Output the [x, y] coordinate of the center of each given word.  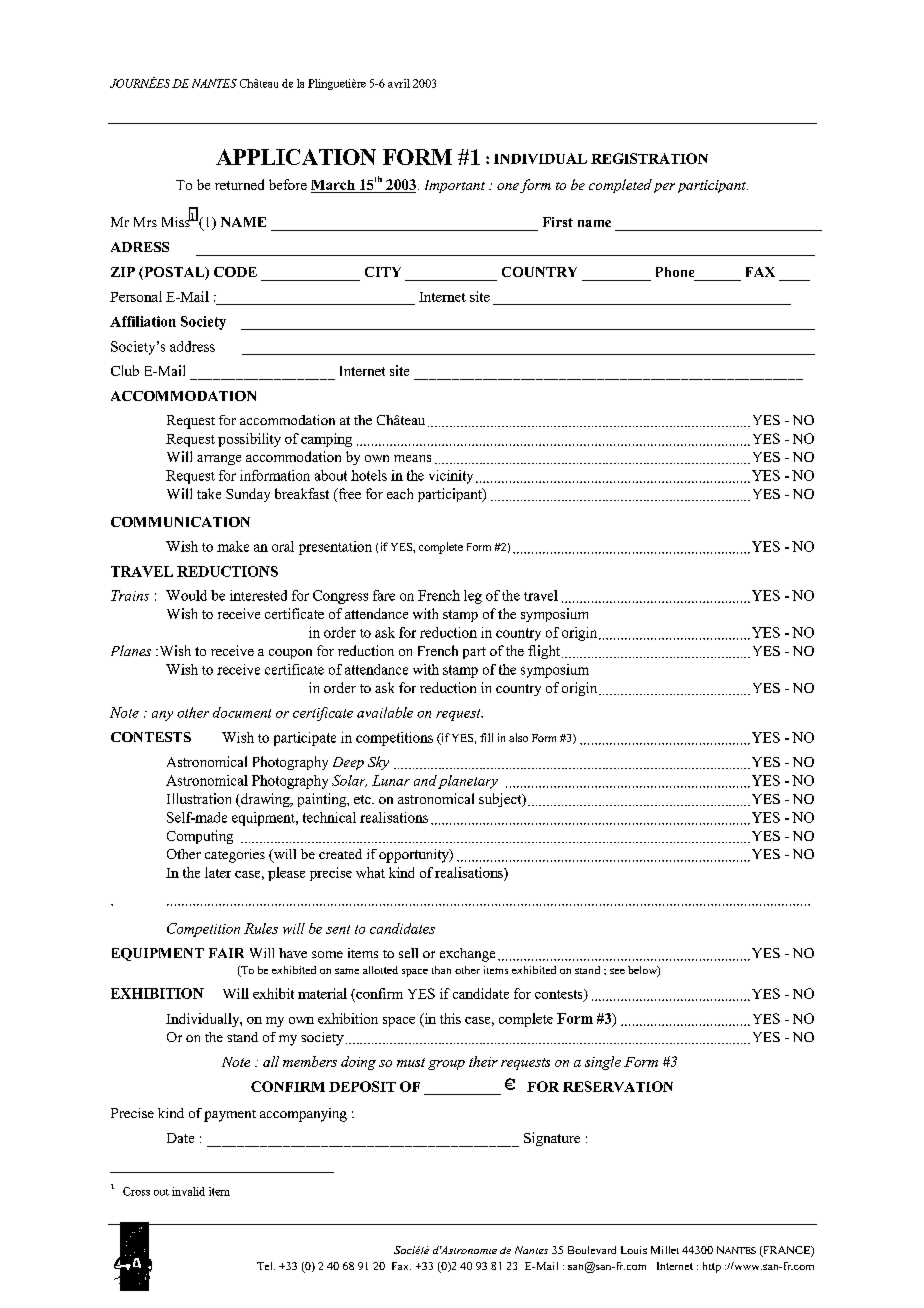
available [385, 712]
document [242, 712]
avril [399, 83]
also [518, 737]
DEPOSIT [362, 1086]
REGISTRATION [649, 158]
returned [239, 184]
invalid [188, 1191]
